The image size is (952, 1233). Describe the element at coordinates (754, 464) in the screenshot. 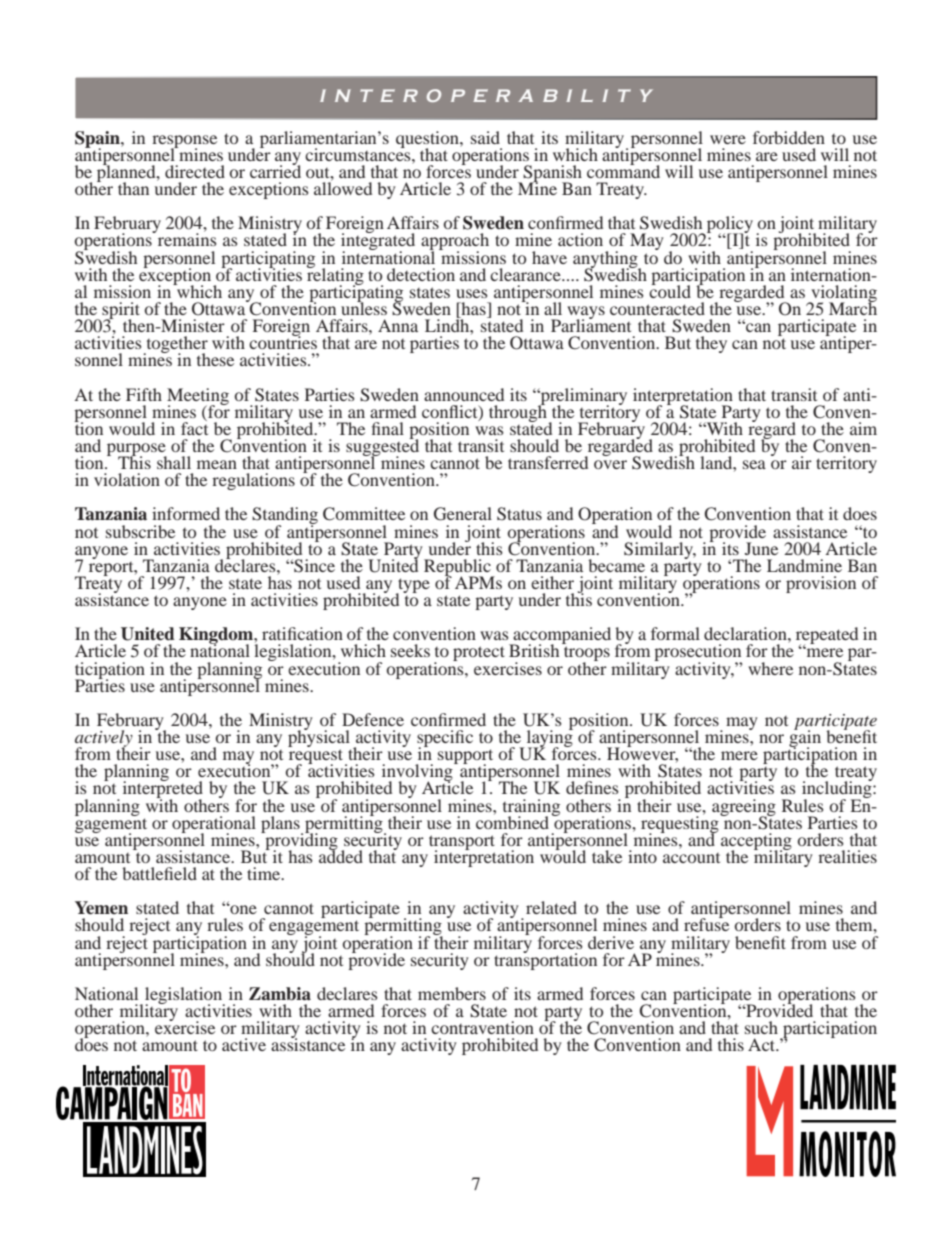

I see `sea` at that location.
